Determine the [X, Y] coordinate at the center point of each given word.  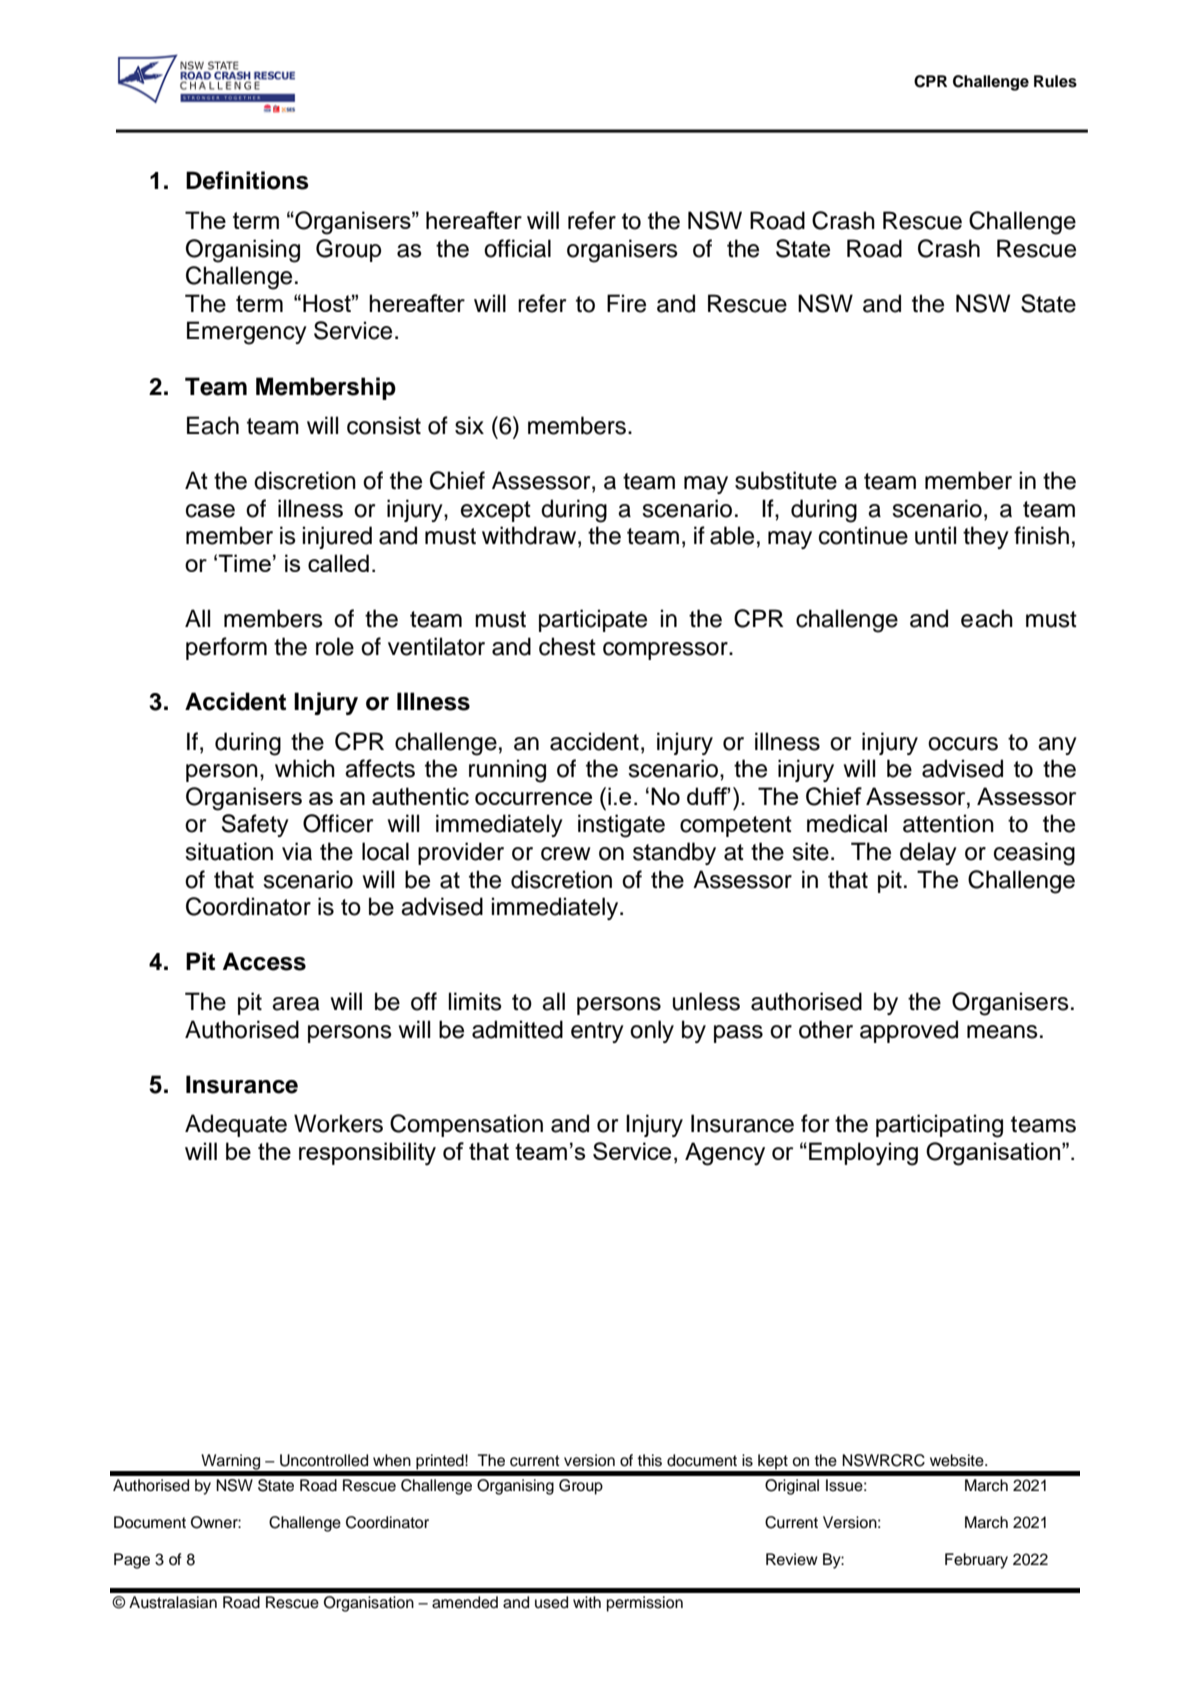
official [517, 248]
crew [565, 854]
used [551, 1602]
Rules [1055, 81]
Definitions [247, 180]
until [935, 535]
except [496, 511]
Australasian [173, 1602]
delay [928, 853]
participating [939, 1126]
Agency [725, 1154]
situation [229, 851]
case [210, 511]
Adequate [236, 1125]
